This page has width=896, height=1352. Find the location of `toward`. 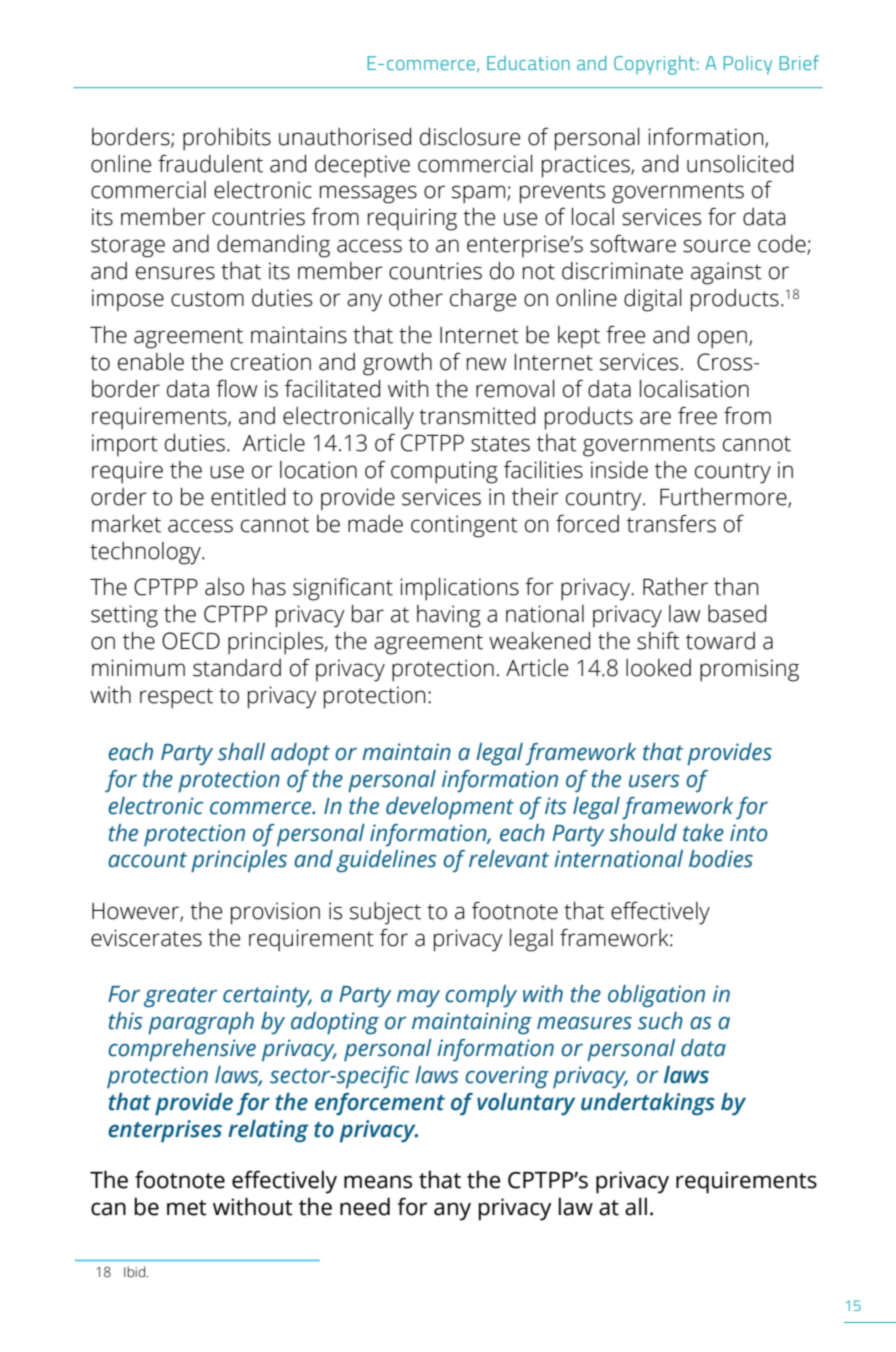

toward is located at coordinates (720, 641).
